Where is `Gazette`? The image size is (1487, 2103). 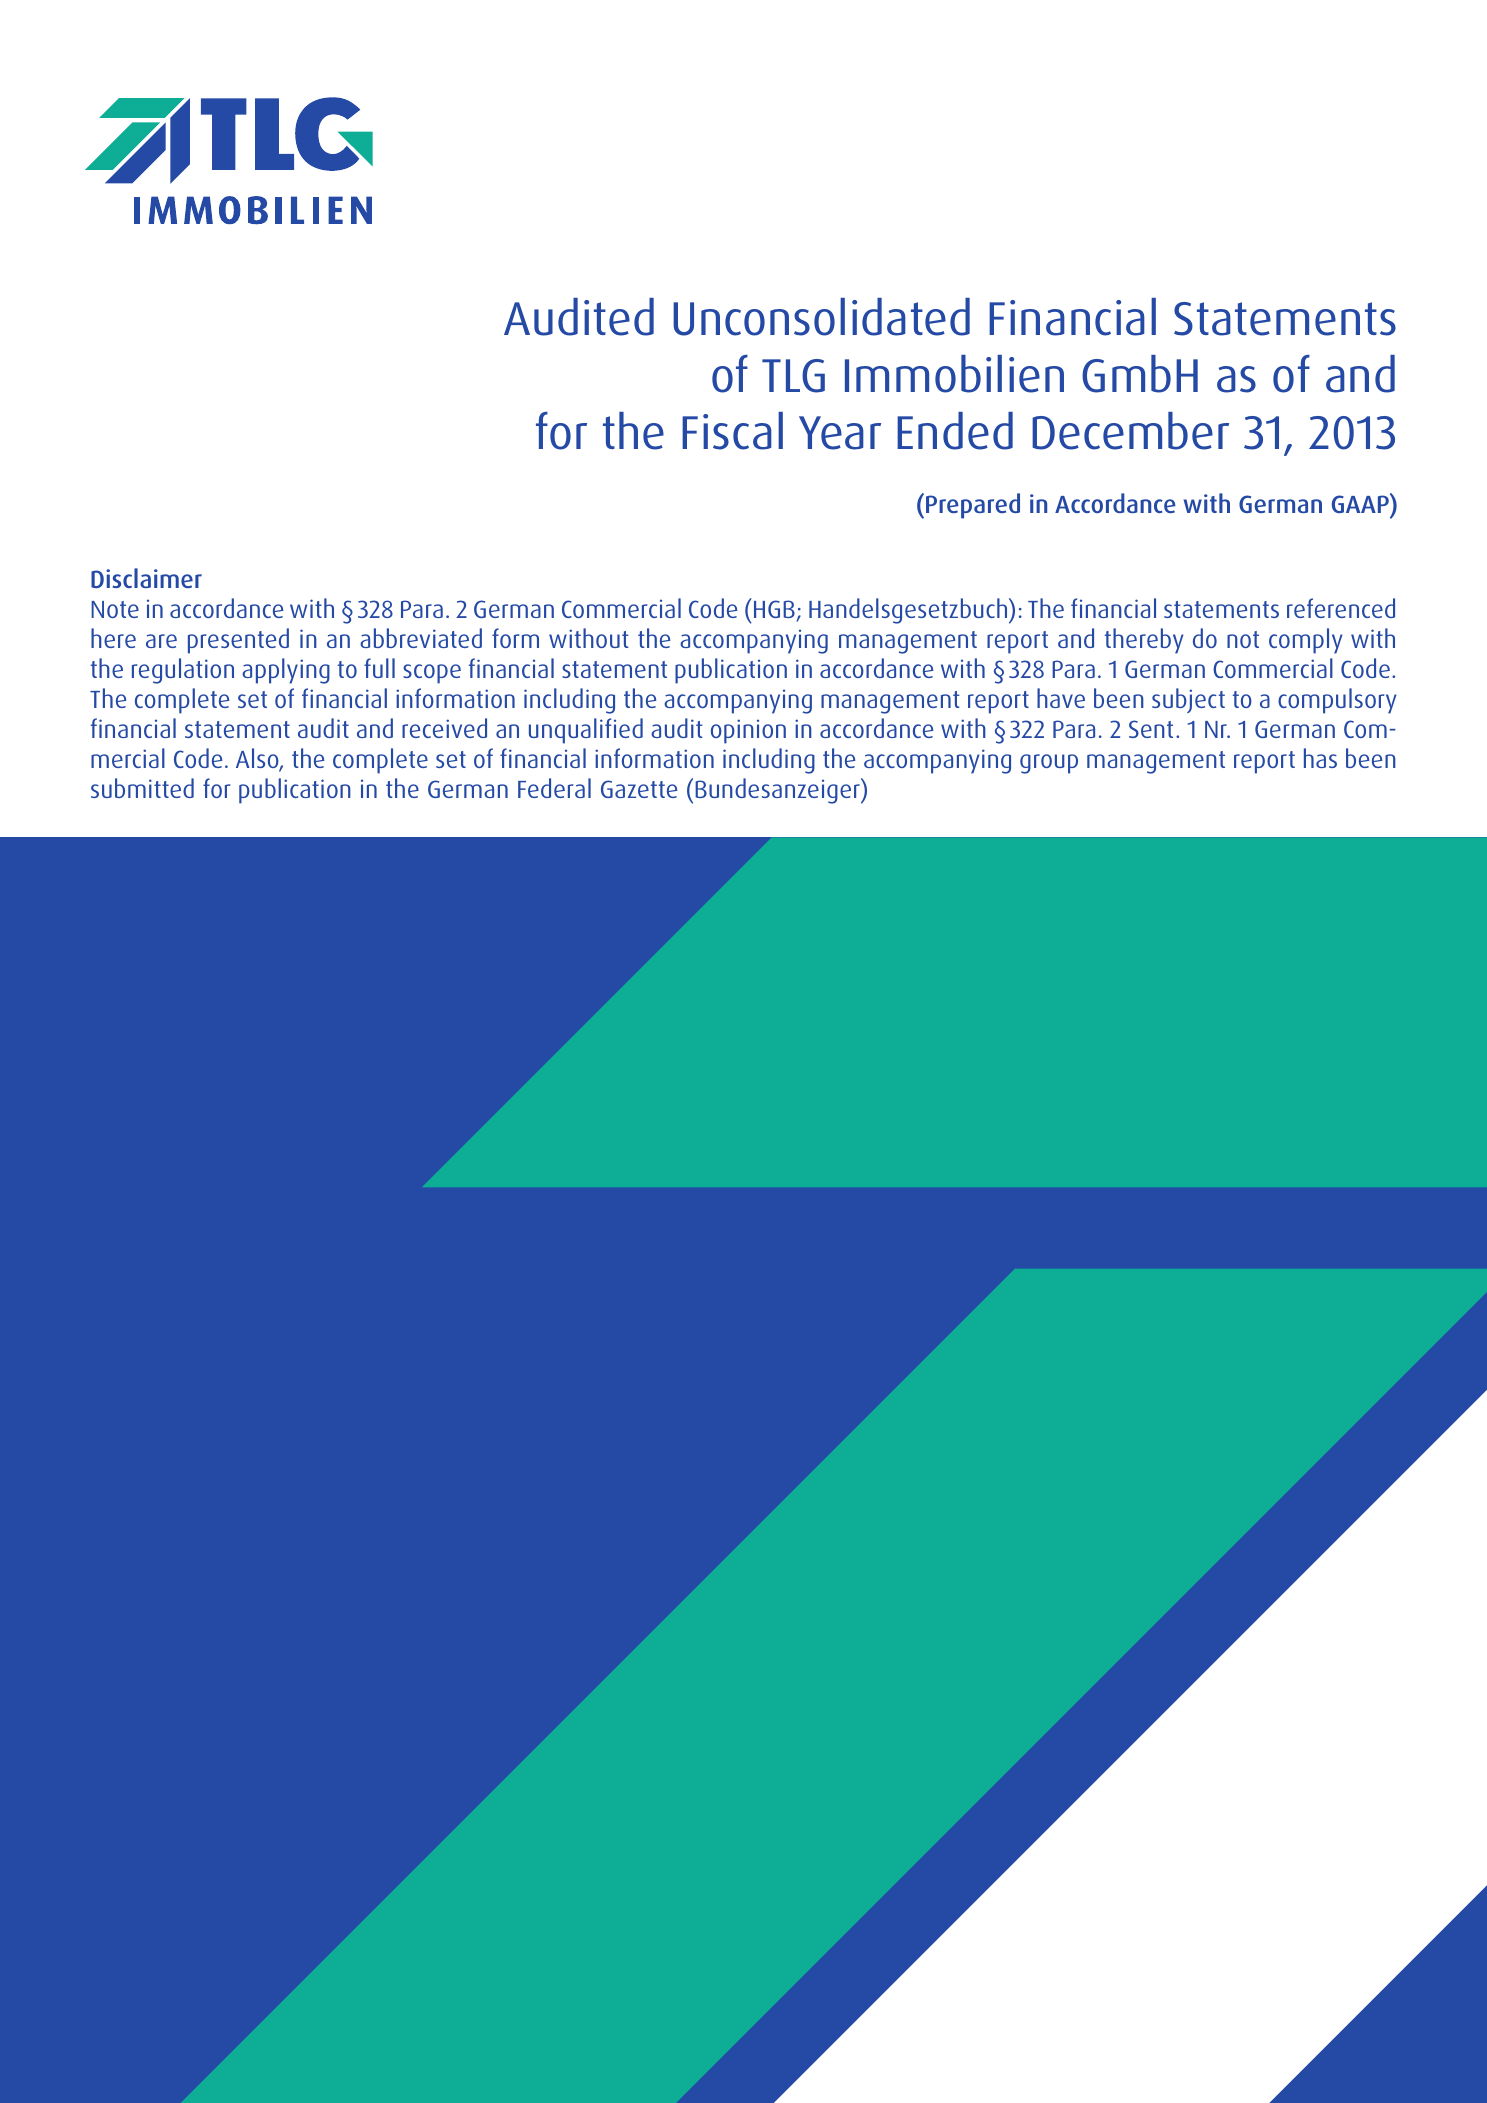
Gazette is located at coordinates (639, 789).
